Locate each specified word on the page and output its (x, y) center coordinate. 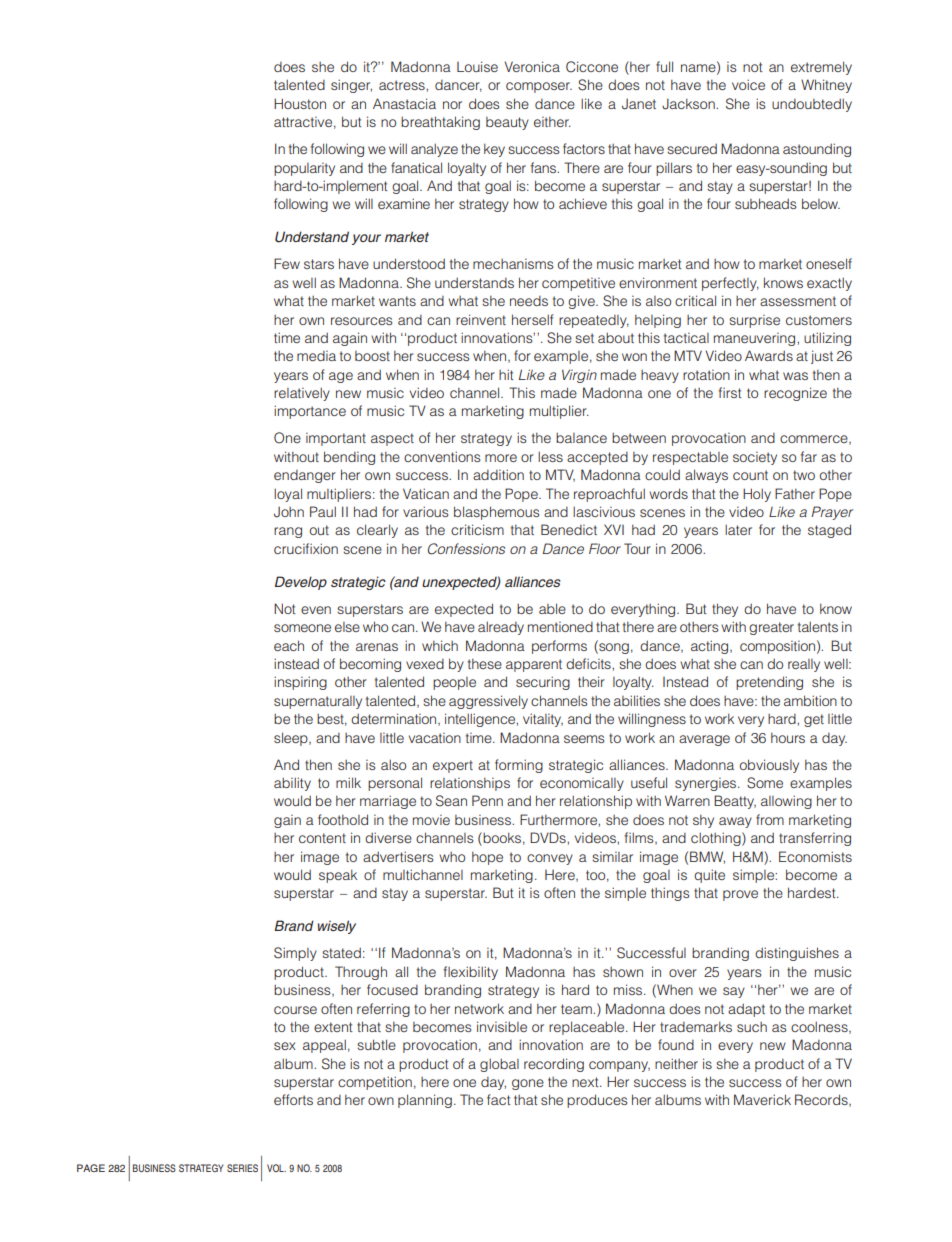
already (501, 628)
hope (487, 858)
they (725, 610)
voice (748, 84)
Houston (300, 103)
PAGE (91, 1168)
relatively (302, 394)
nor (452, 105)
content (322, 838)
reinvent (481, 319)
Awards (769, 355)
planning (425, 1101)
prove (740, 895)
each (289, 645)
